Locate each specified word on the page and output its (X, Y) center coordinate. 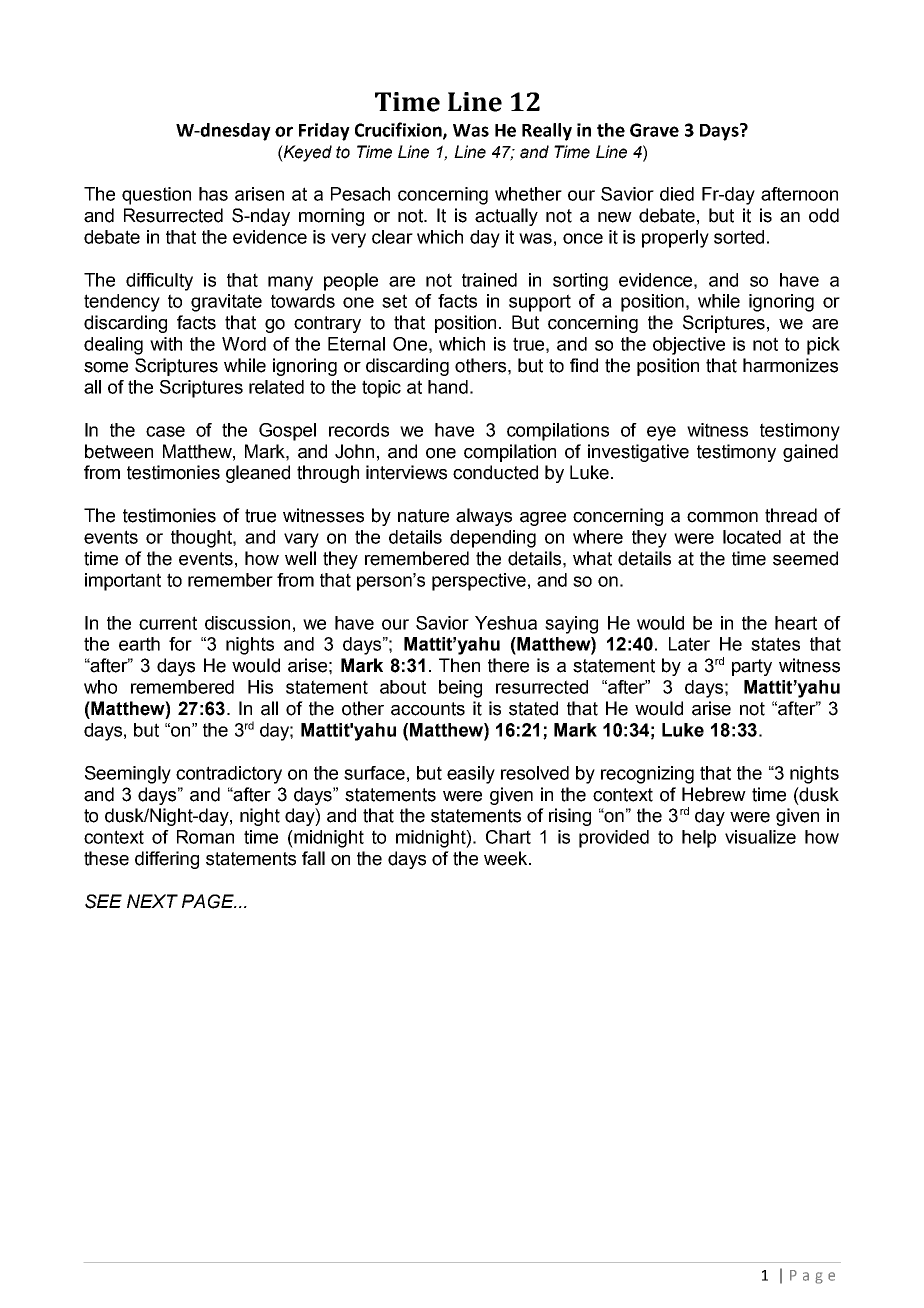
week (507, 858)
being (460, 689)
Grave (654, 130)
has (213, 194)
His (260, 687)
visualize (760, 837)
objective (689, 346)
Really (547, 132)
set (394, 301)
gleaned (258, 474)
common (722, 517)
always (484, 517)
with (166, 344)
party (752, 667)
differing (167, 860)
